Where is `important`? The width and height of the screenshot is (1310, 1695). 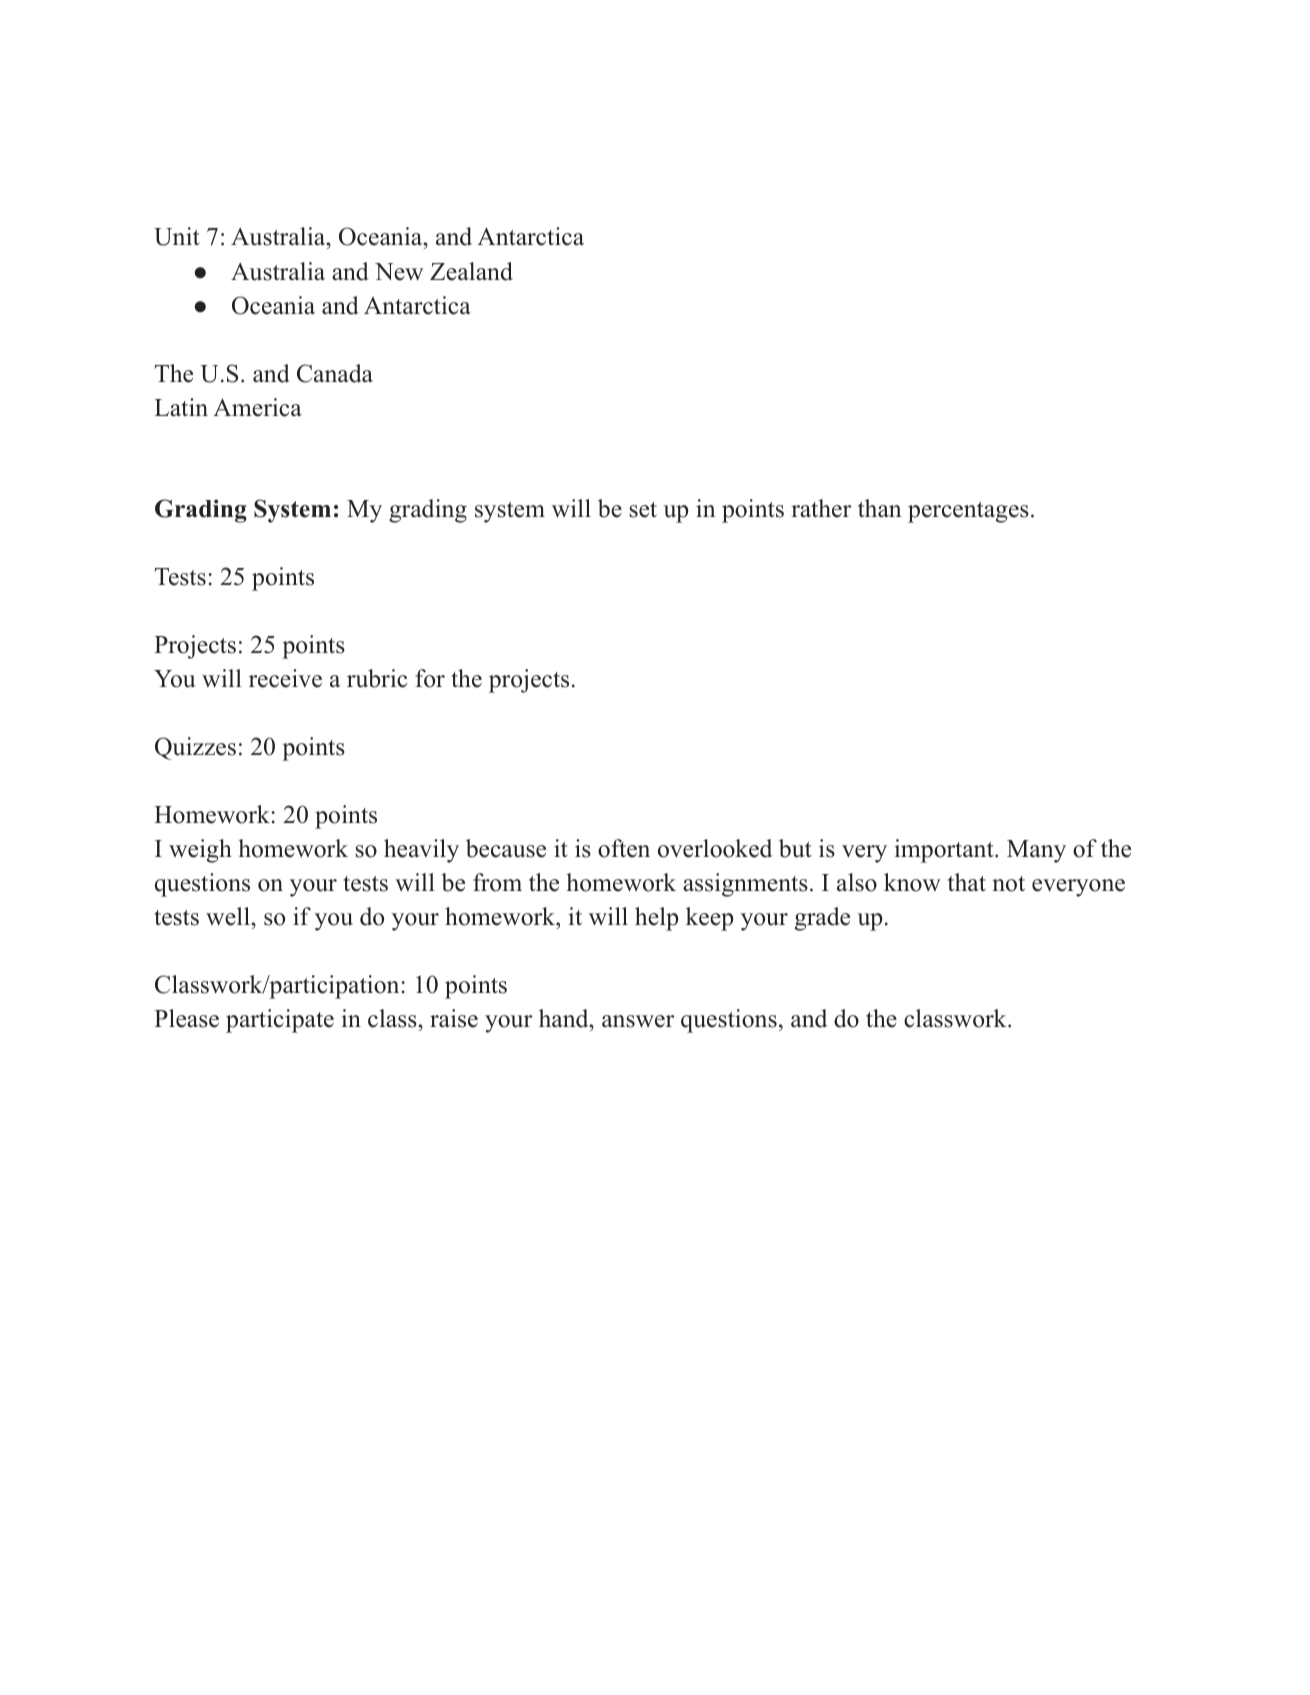
important is located at coordinates (945, 851).
